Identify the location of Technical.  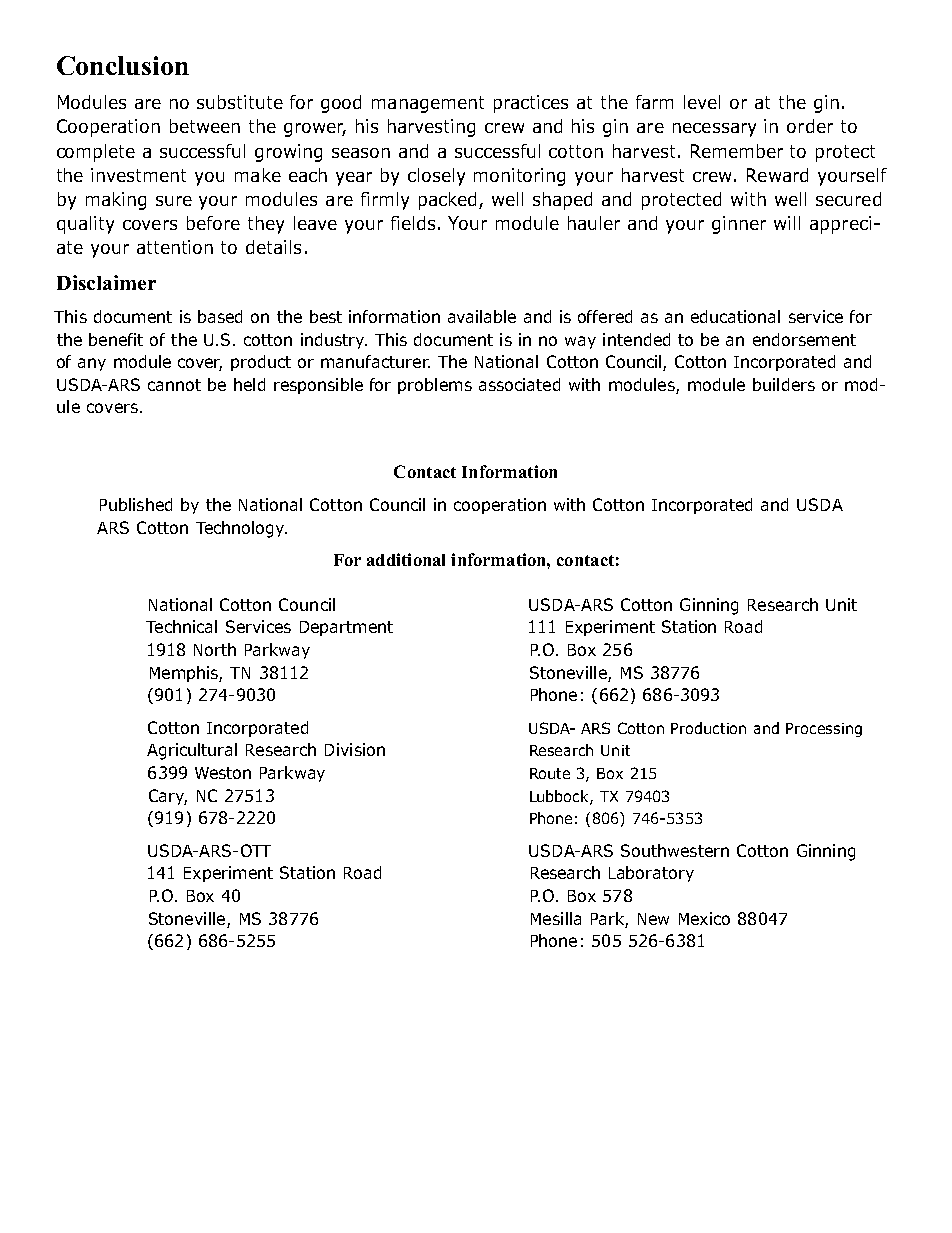
(181, 626).
